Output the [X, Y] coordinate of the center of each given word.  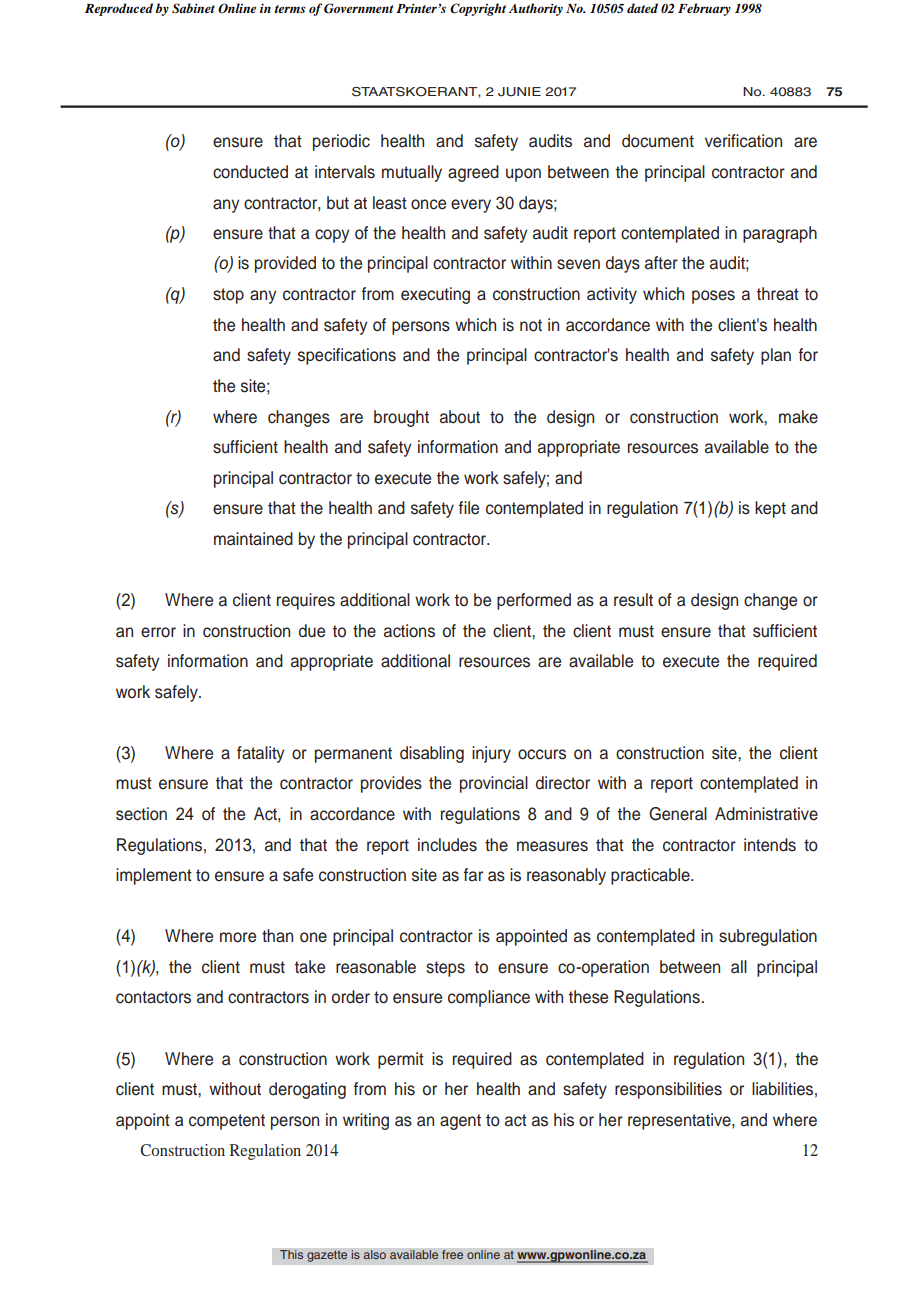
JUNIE [519, 92]
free [453, 1255]
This [292, 1255]
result [633, 600]
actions [409, 631]
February [704, 9]
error [158, 632]
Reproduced [119, 9]
